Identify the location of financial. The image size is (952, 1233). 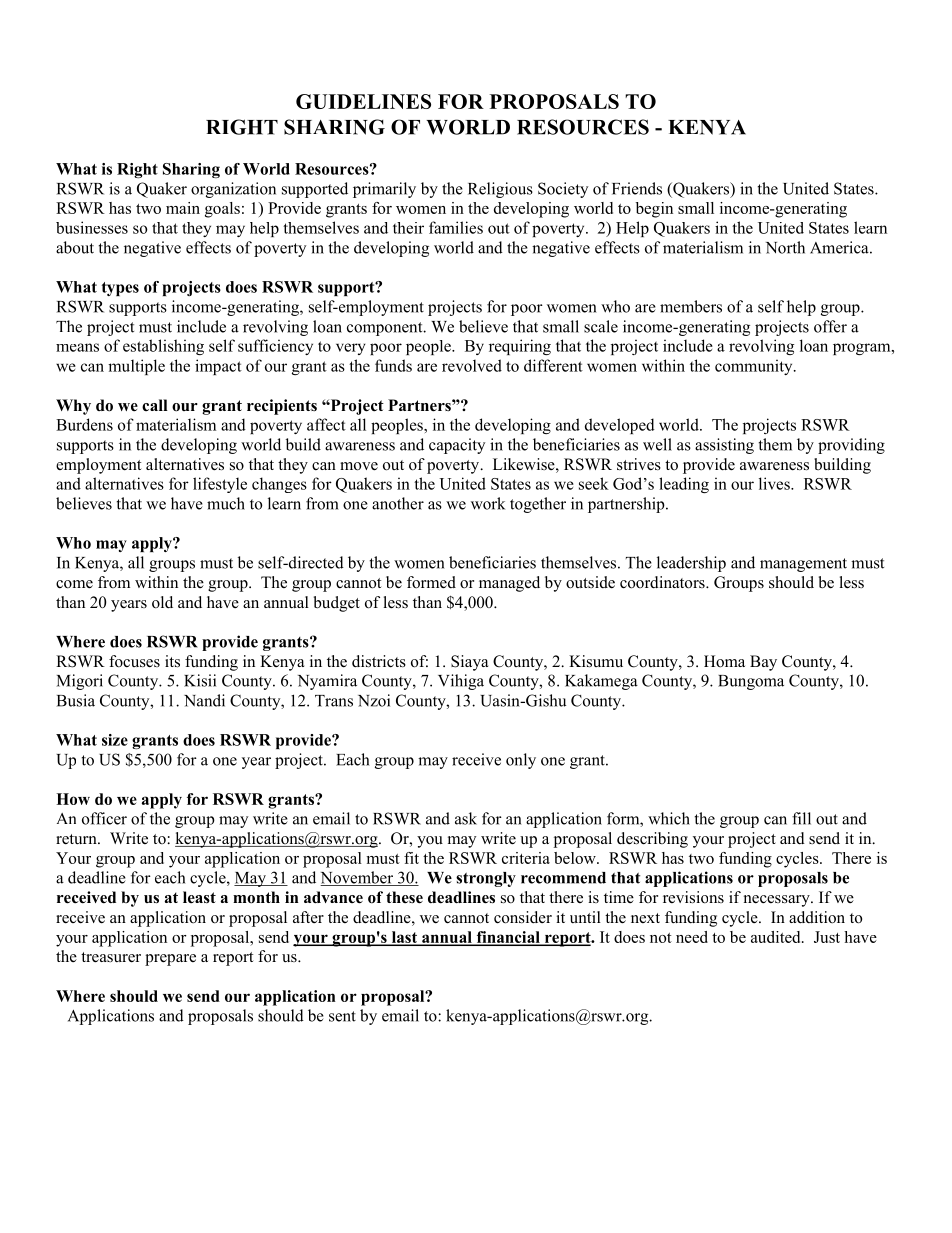
(508, 938).
